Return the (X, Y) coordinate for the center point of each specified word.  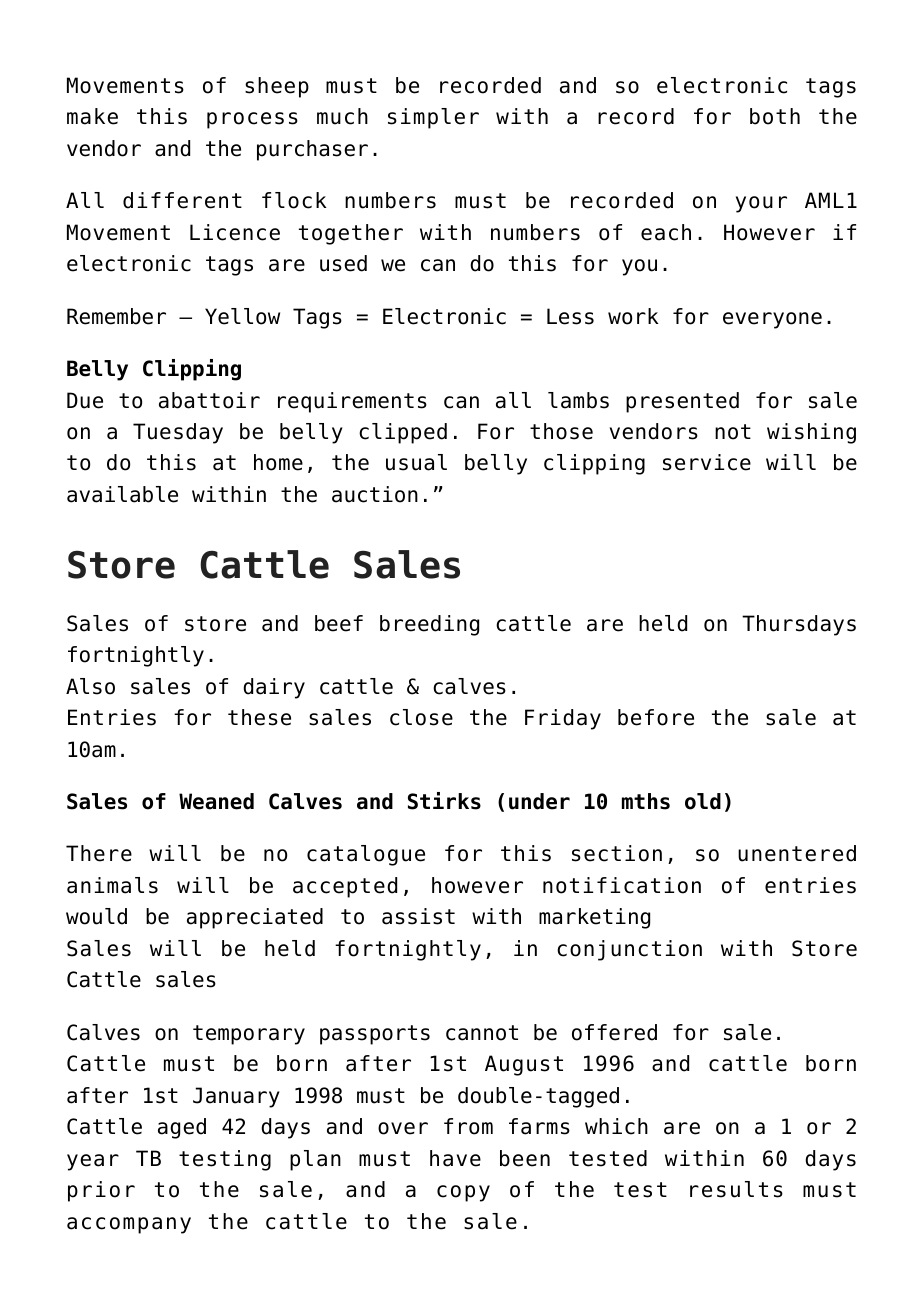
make (92, 116)
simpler (433, 118)
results (736, 1189)
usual (416, 462)
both (775, 116)
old (703, 801)
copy (463, 1193)
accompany (129, 1225)
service (707, 462)
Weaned (216, 801)
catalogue (366, 855)
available (122, 494)
